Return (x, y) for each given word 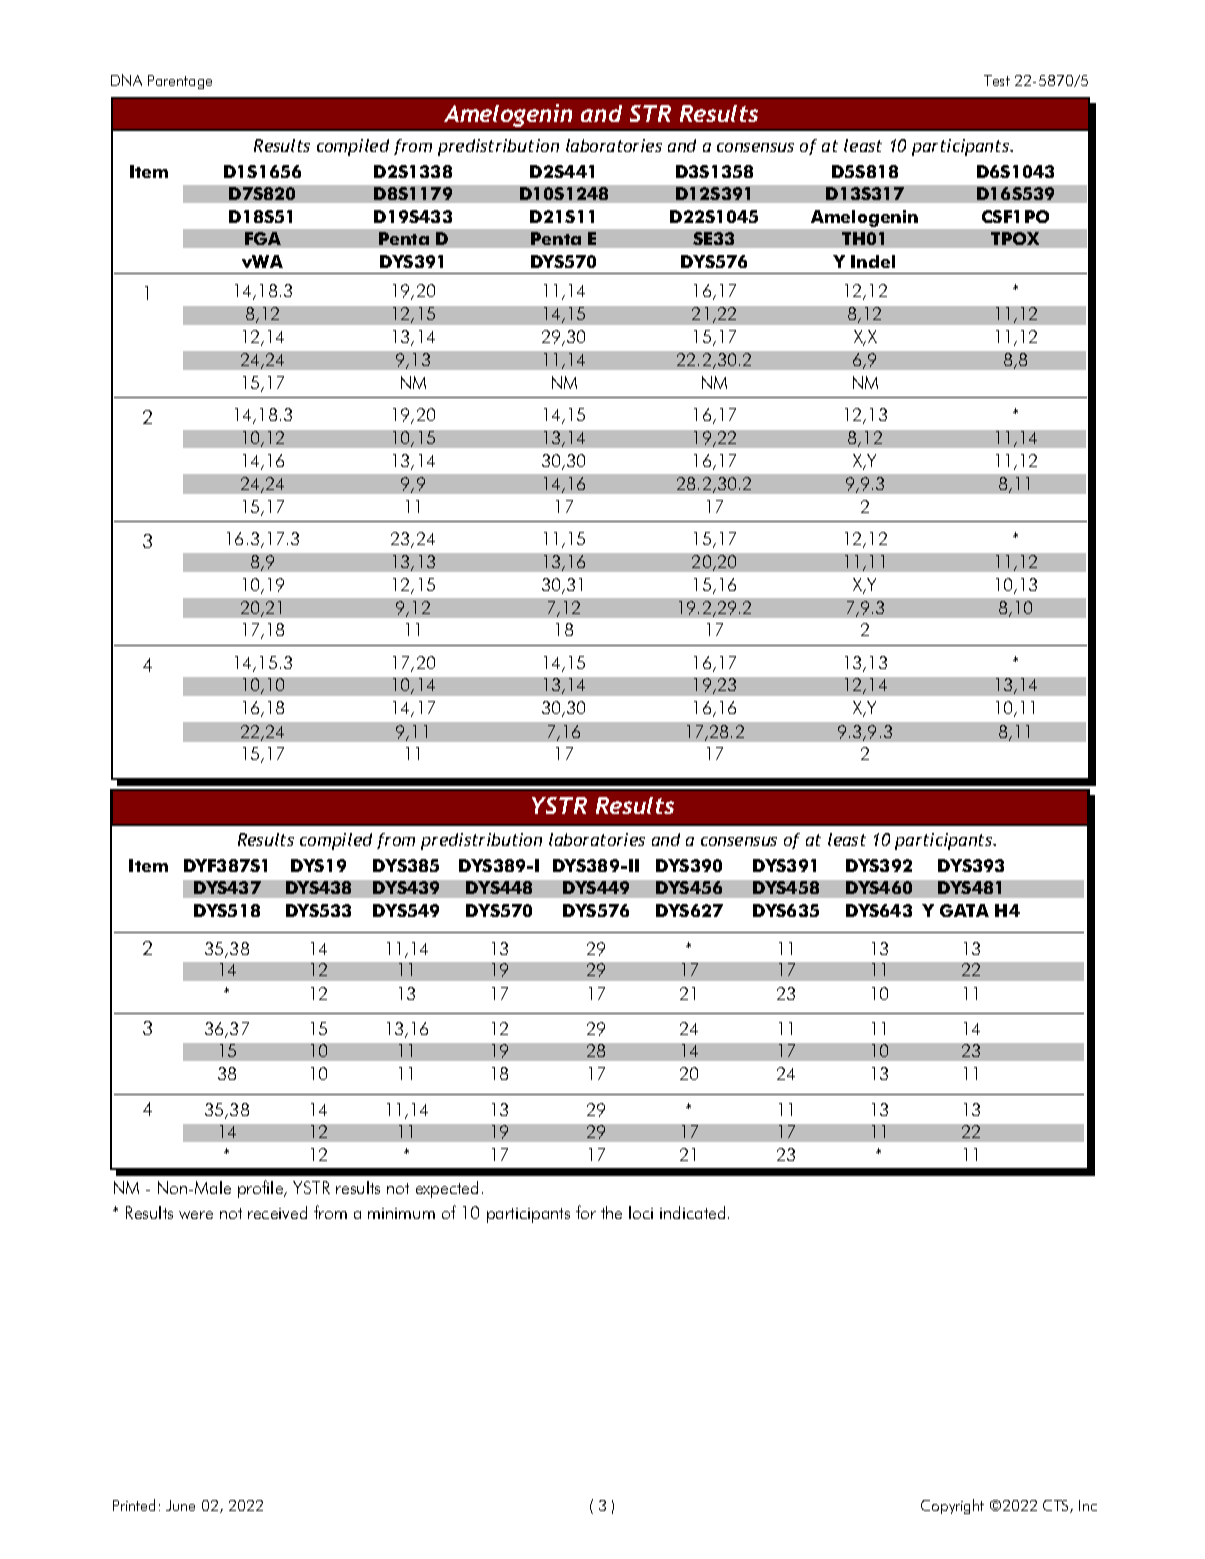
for (586, 1212)
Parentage (180, 82)
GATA (964, 910)
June (180, 1505)
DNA (126, 80)
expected (447, 1189)
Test (997, 80)
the (611, 1212)
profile (262, 1189)
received (277, 1212)
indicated (692, 1212)
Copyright (952, 1506)
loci (641, 1212)
